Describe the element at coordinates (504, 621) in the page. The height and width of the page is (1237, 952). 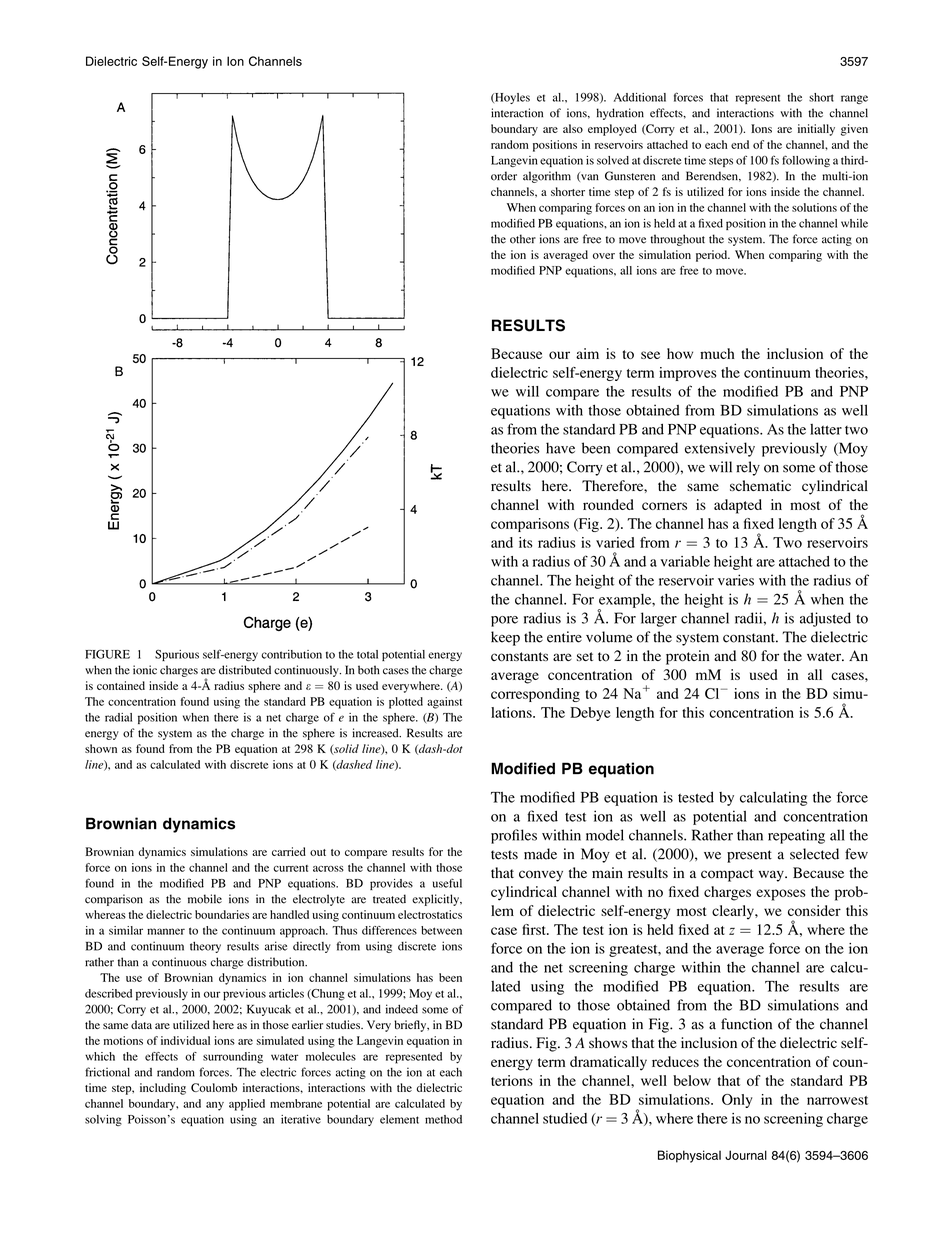
I see `pore` at that location.
